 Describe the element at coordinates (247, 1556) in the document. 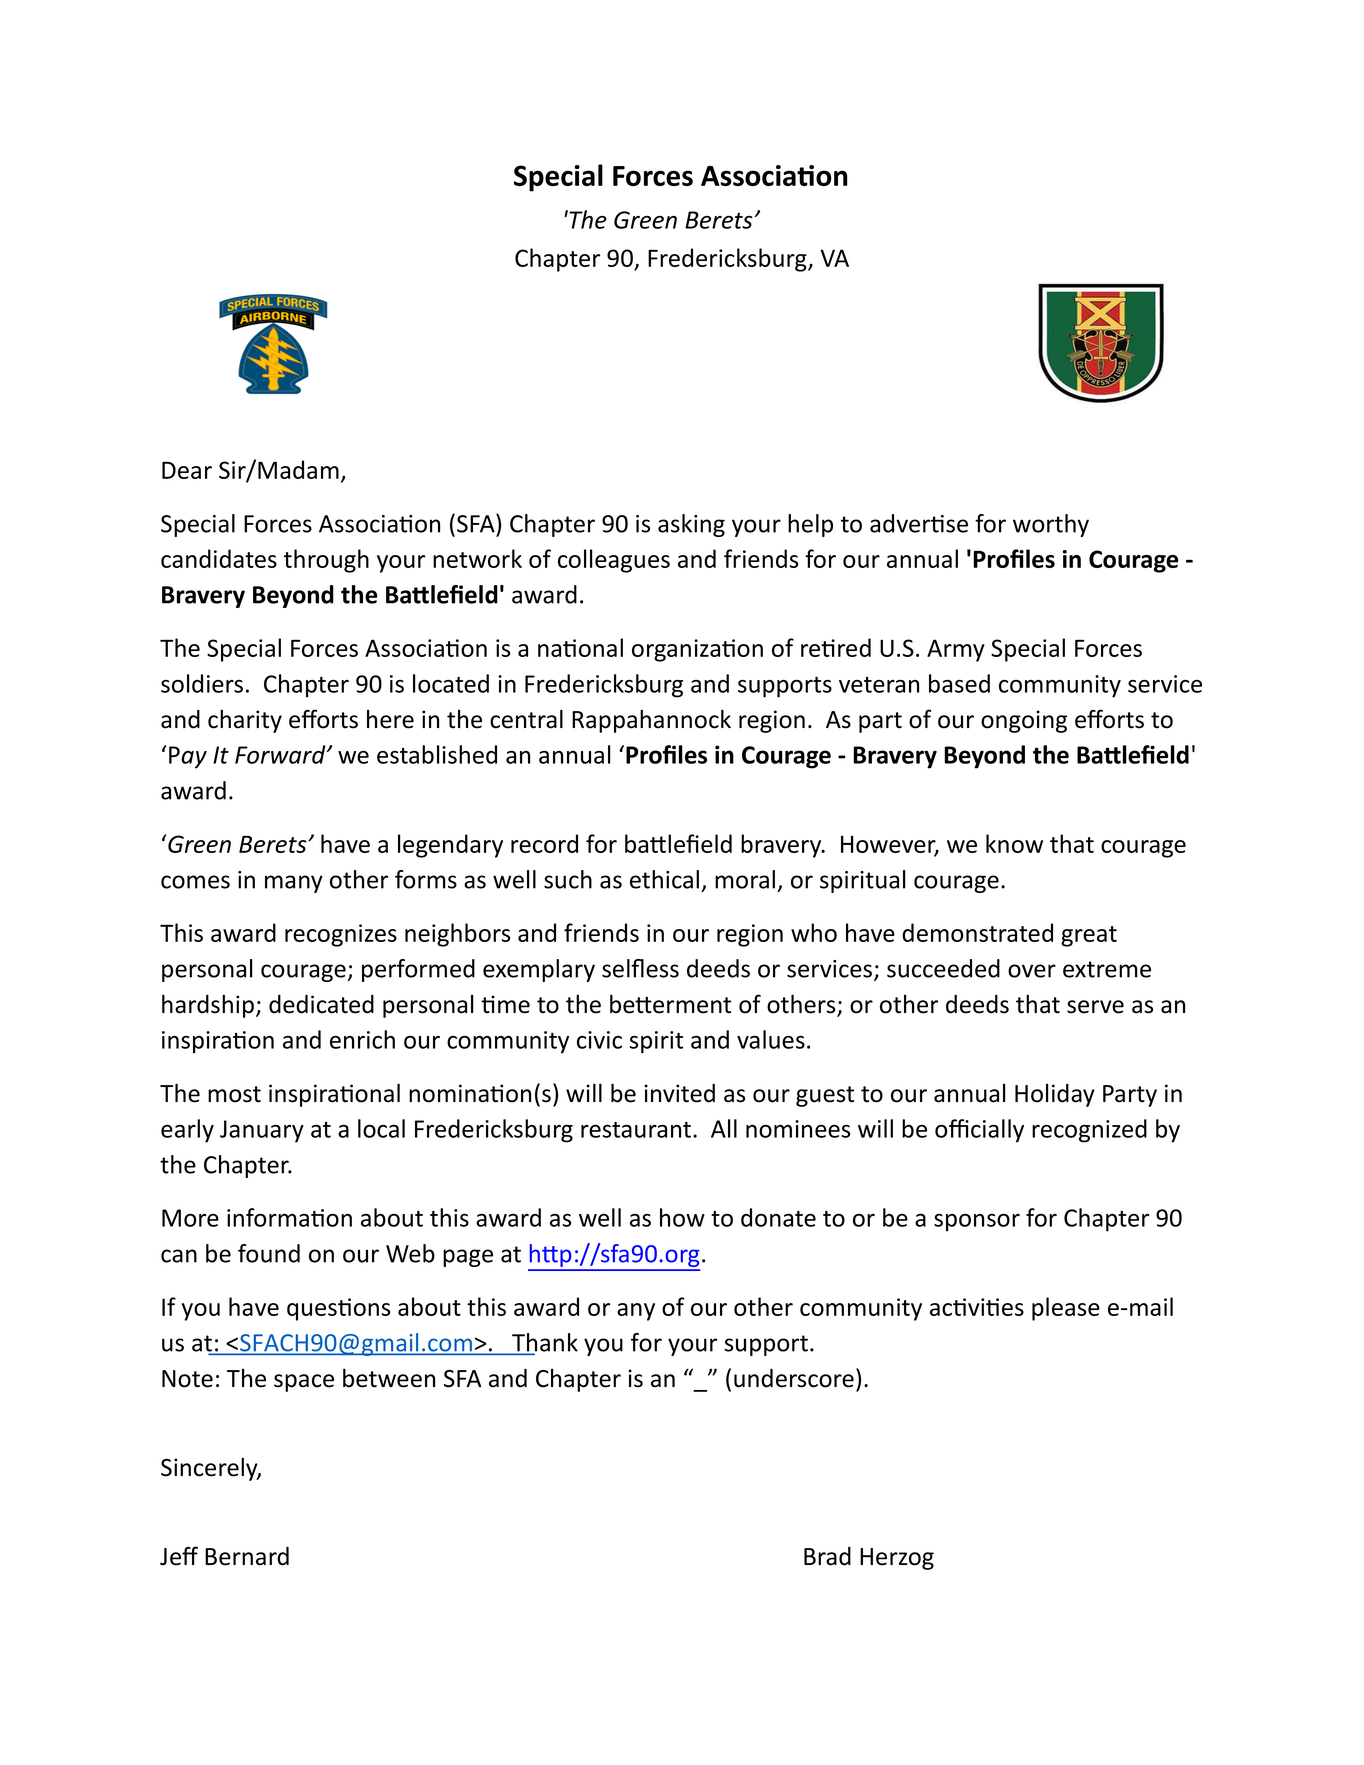

I see `Bernard` at that location.
